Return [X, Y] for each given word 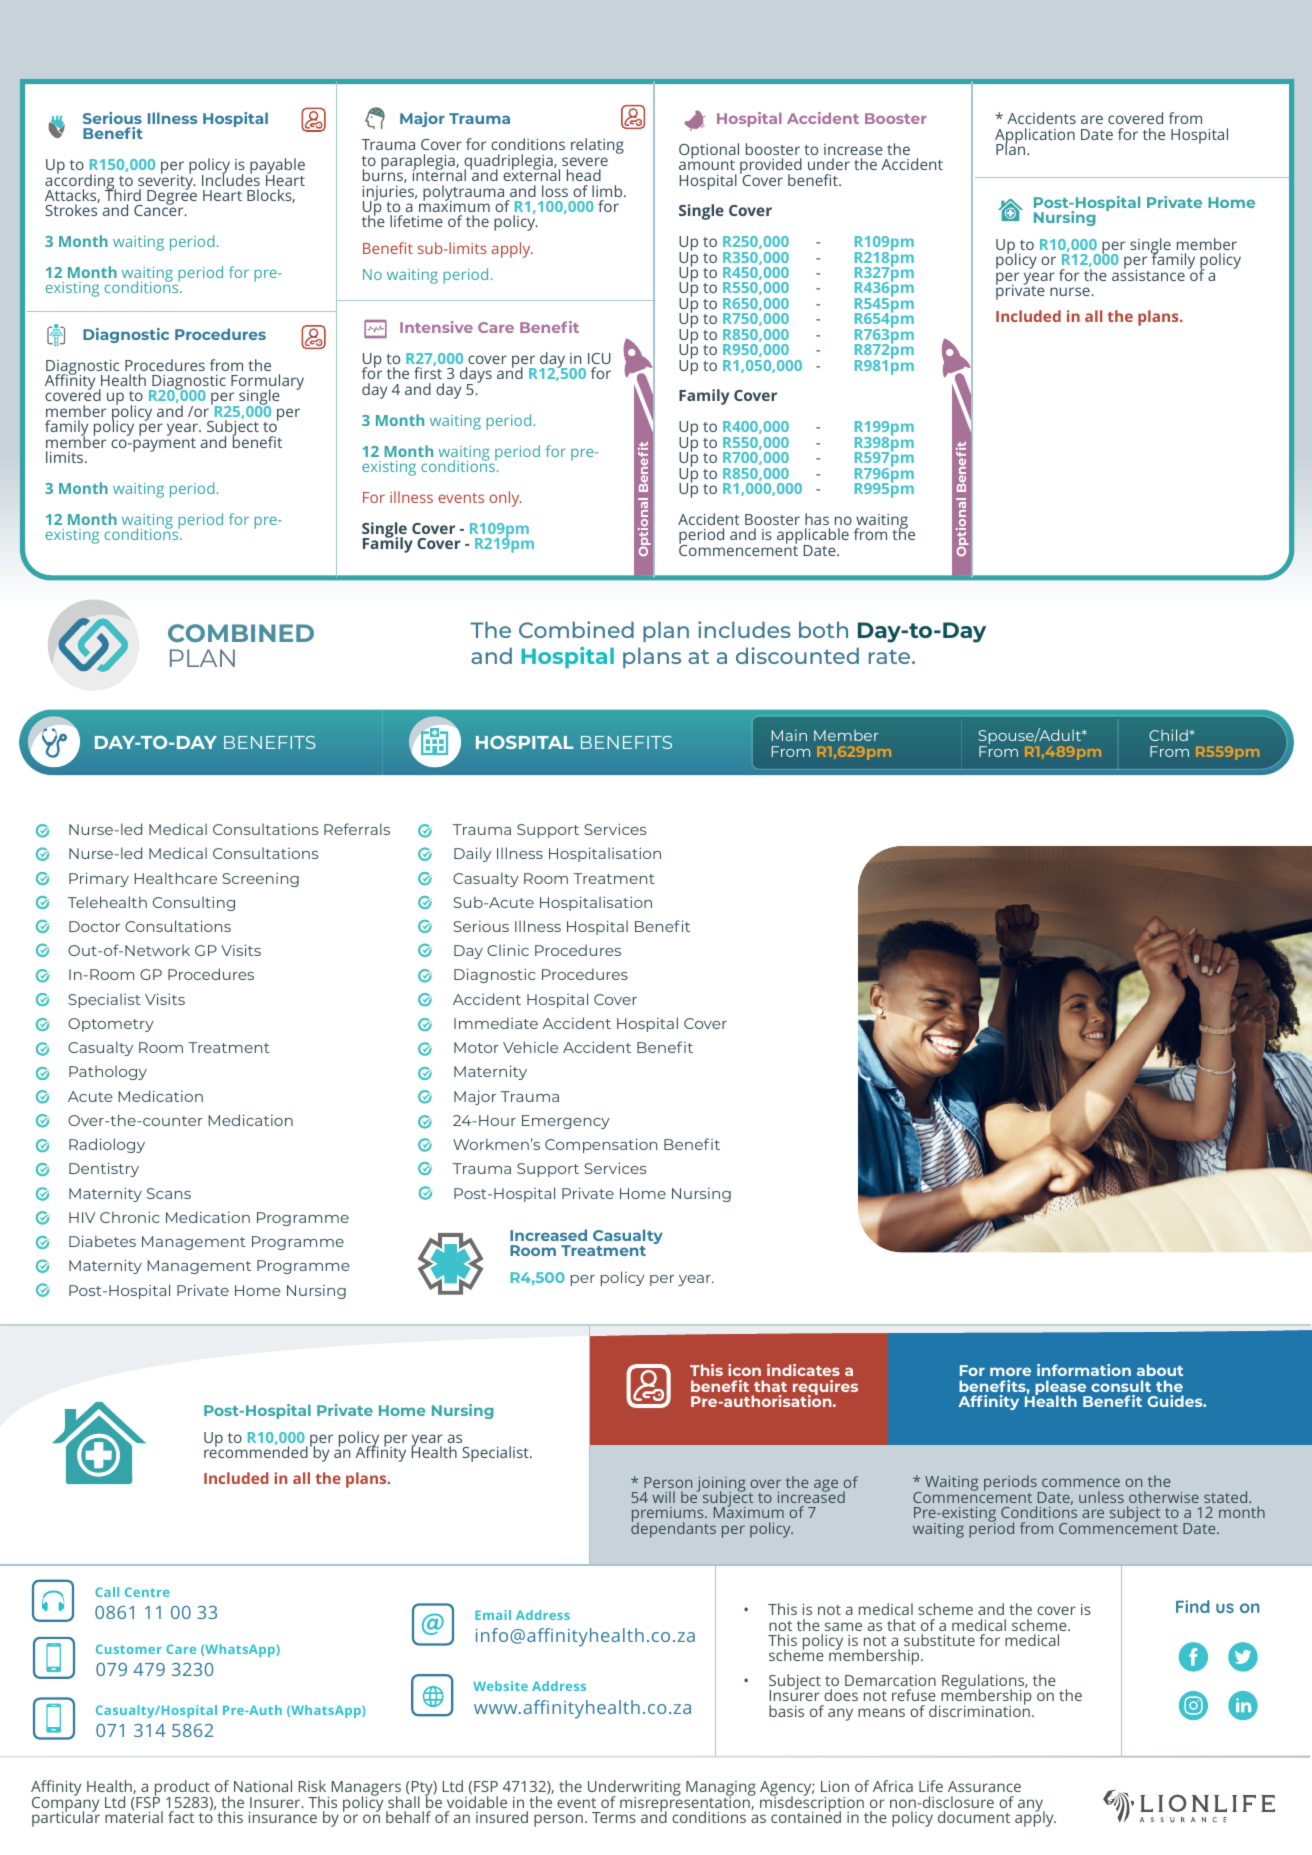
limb [608, 191]
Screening [260, 880]
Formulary [267, 383]
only [505, 499]
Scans [169, 1193]
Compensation [601, 1145]
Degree [172, 198]
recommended [256, 1451]
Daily [472, 854]
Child [1169, 735]
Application [1035, 137]
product [182, 1789]
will [663, 1497]
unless [1101, 1497]
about [1160, 1370]
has [817, 519]
